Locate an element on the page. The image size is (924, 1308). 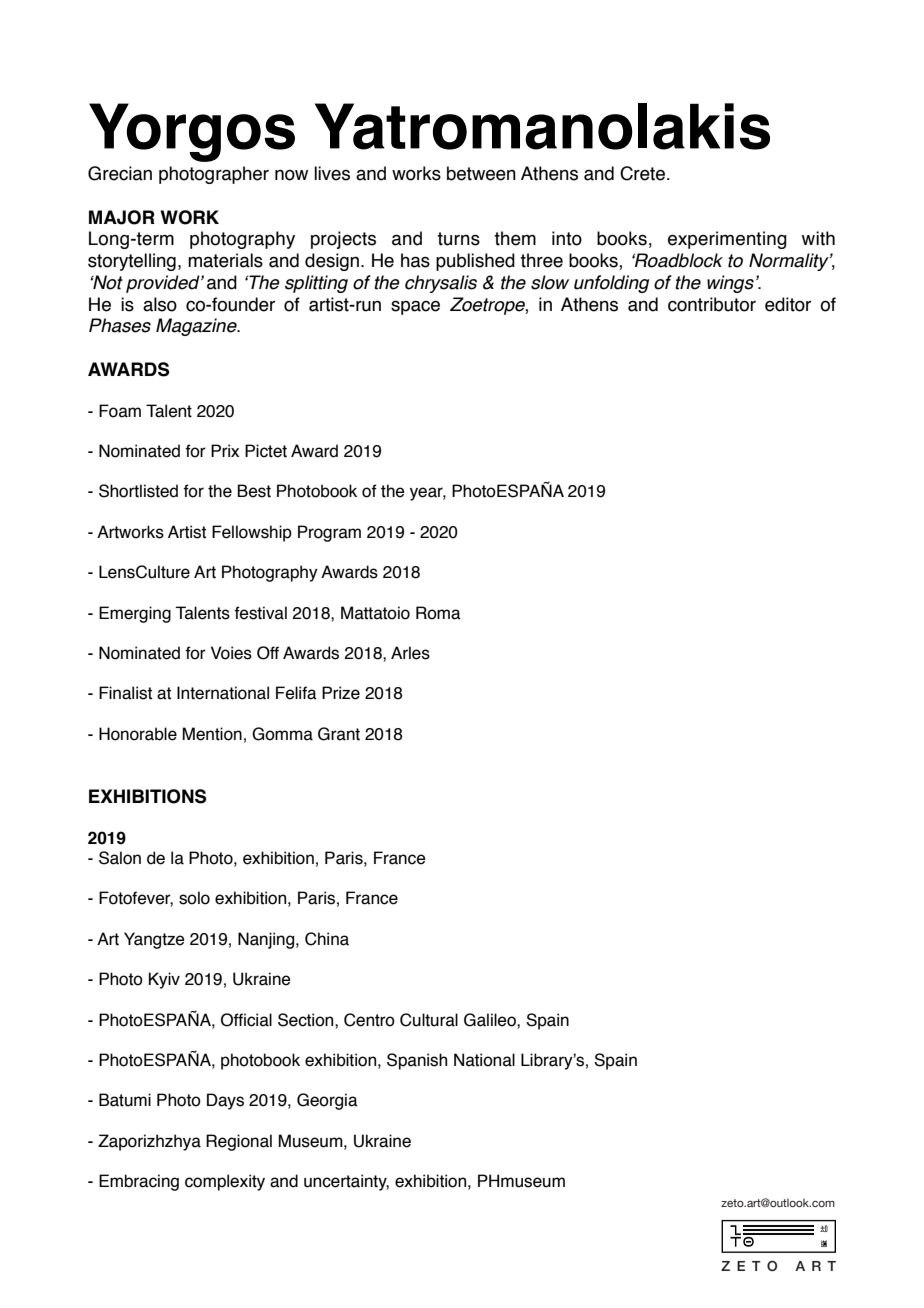
between is located at coordinates (481, 173).
